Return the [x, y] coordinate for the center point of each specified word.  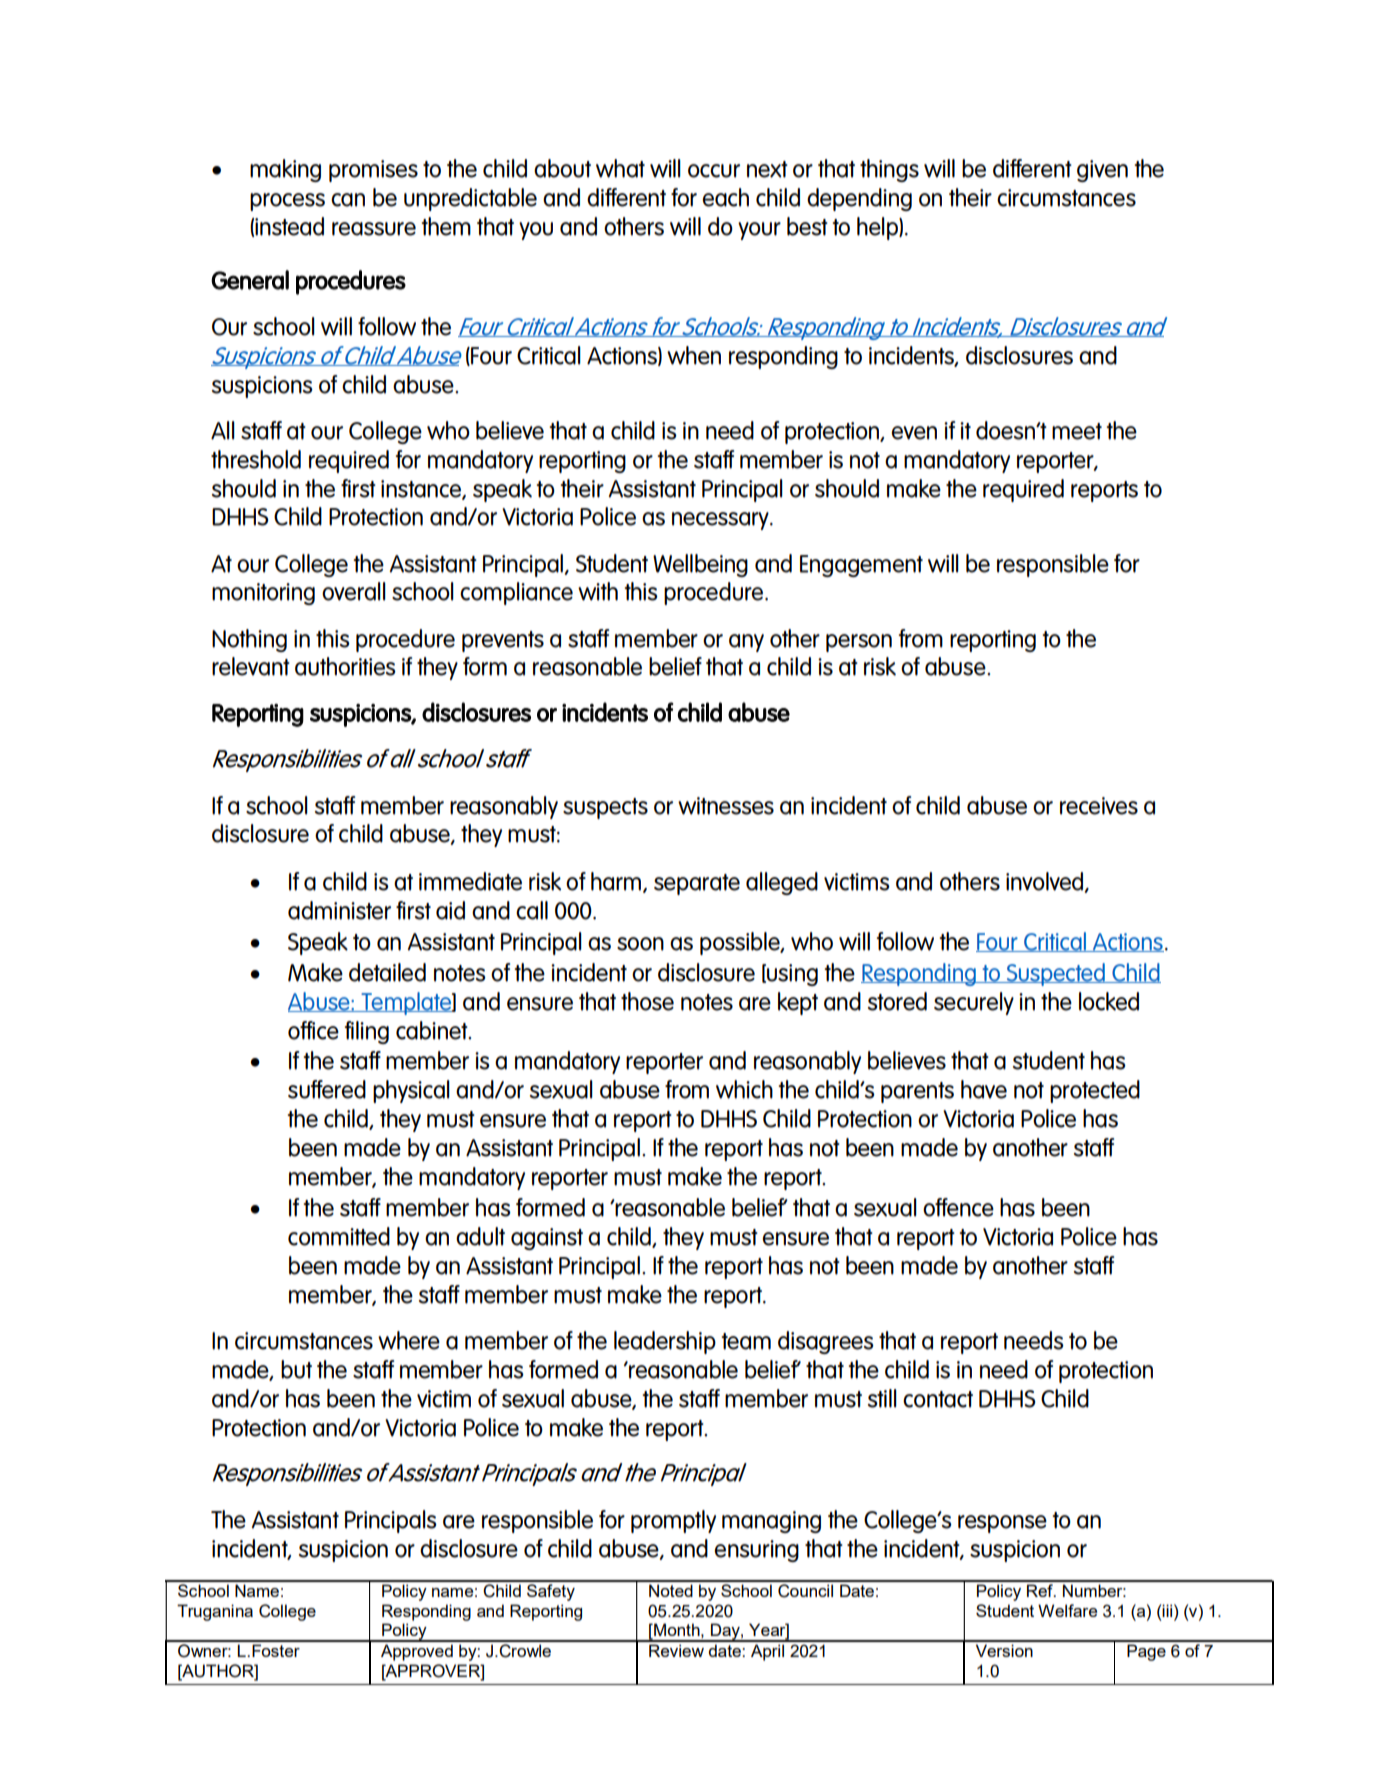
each [725, 197]
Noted [671, 1590]
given [1102, 171]
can [348, 200]
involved [1046, 882]
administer [339, 910]
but [296, 1369]
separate [697, 884]
